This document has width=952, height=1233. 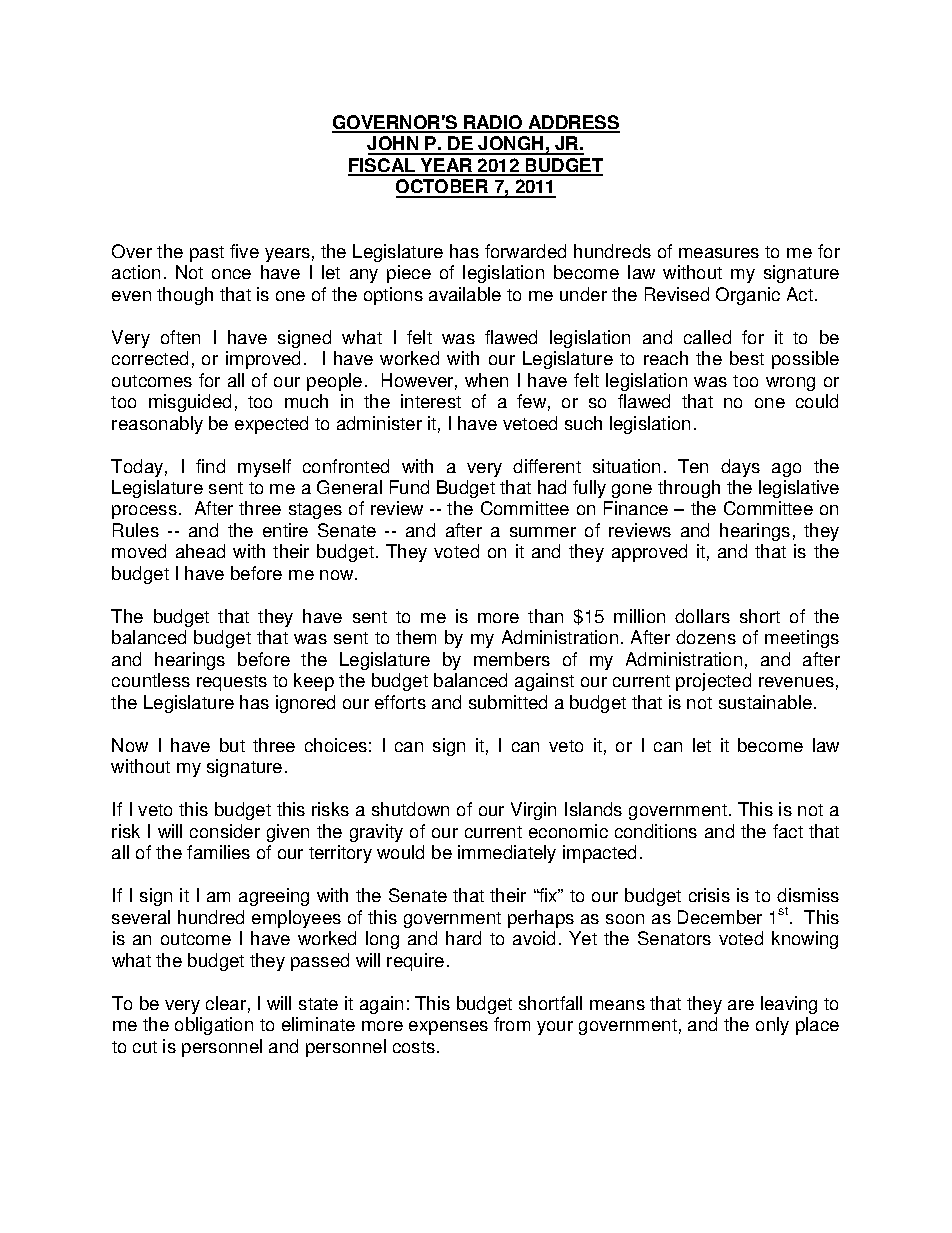 I want to click on five, so click(x=244, y=251).
